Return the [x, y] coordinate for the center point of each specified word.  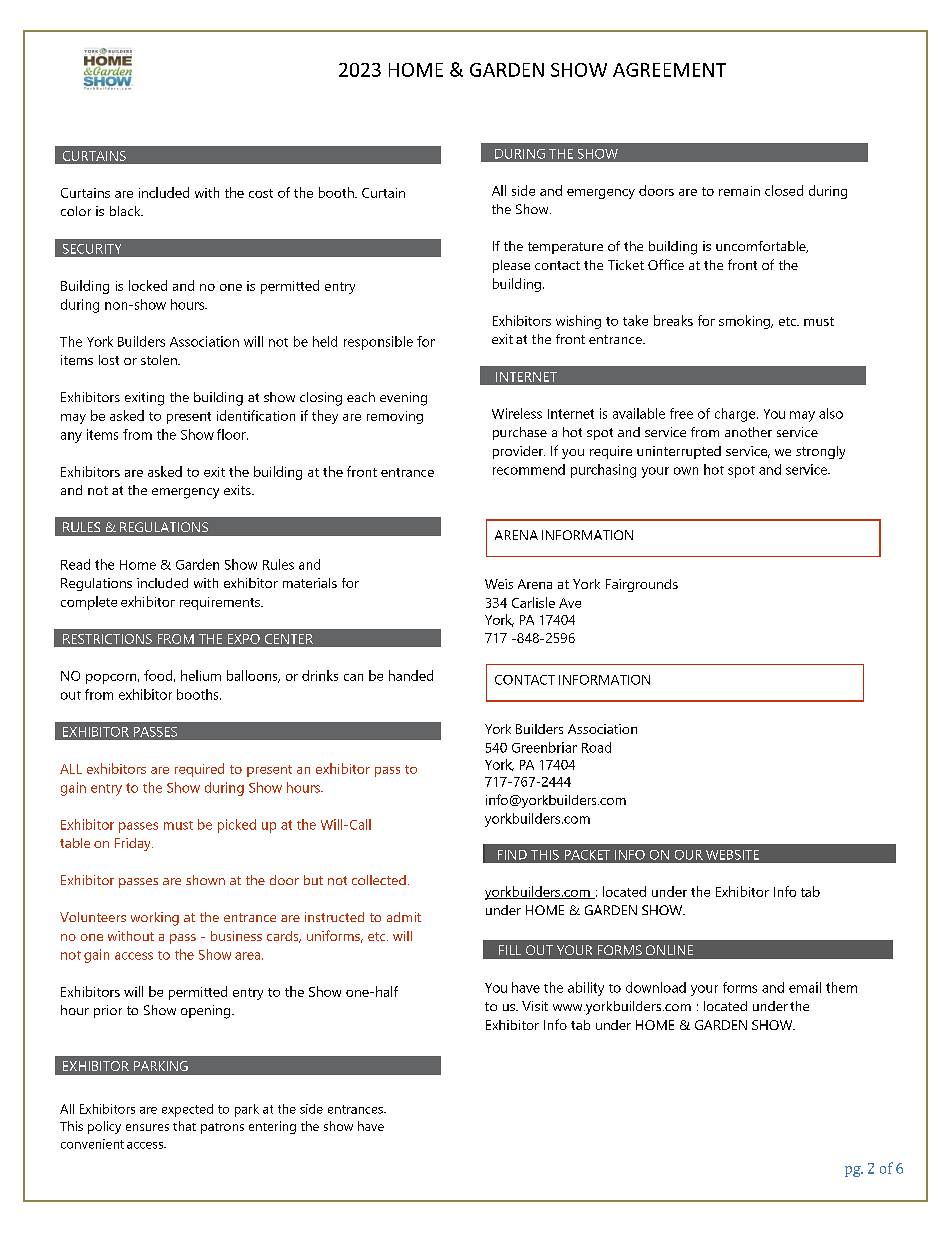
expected [187, 1110]
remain [739, 191]
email [805, 987]
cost [261, 193]
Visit [535, 1006]
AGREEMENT [669, 70]
